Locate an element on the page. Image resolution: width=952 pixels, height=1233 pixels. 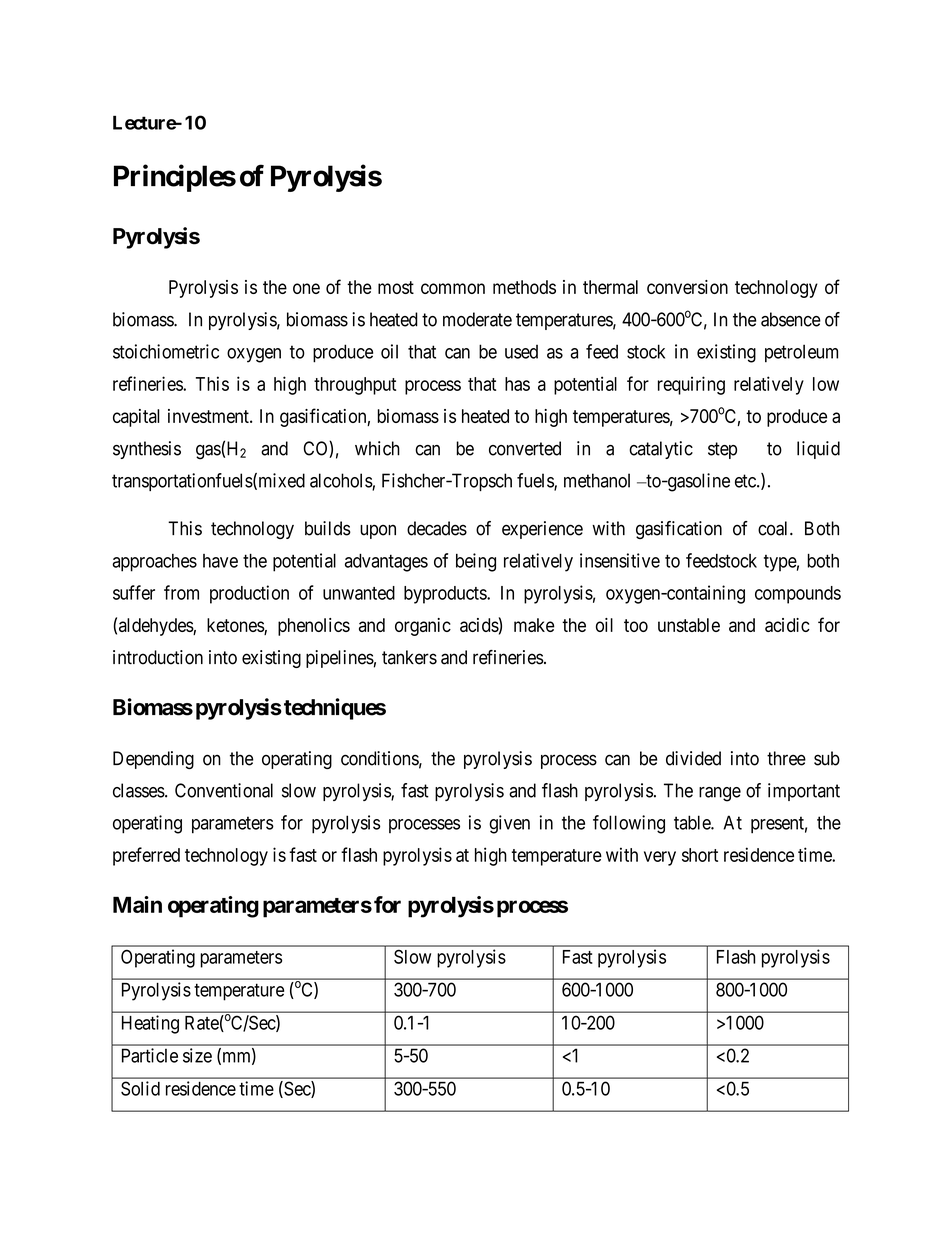
short is located at coordinates (700, 855).
